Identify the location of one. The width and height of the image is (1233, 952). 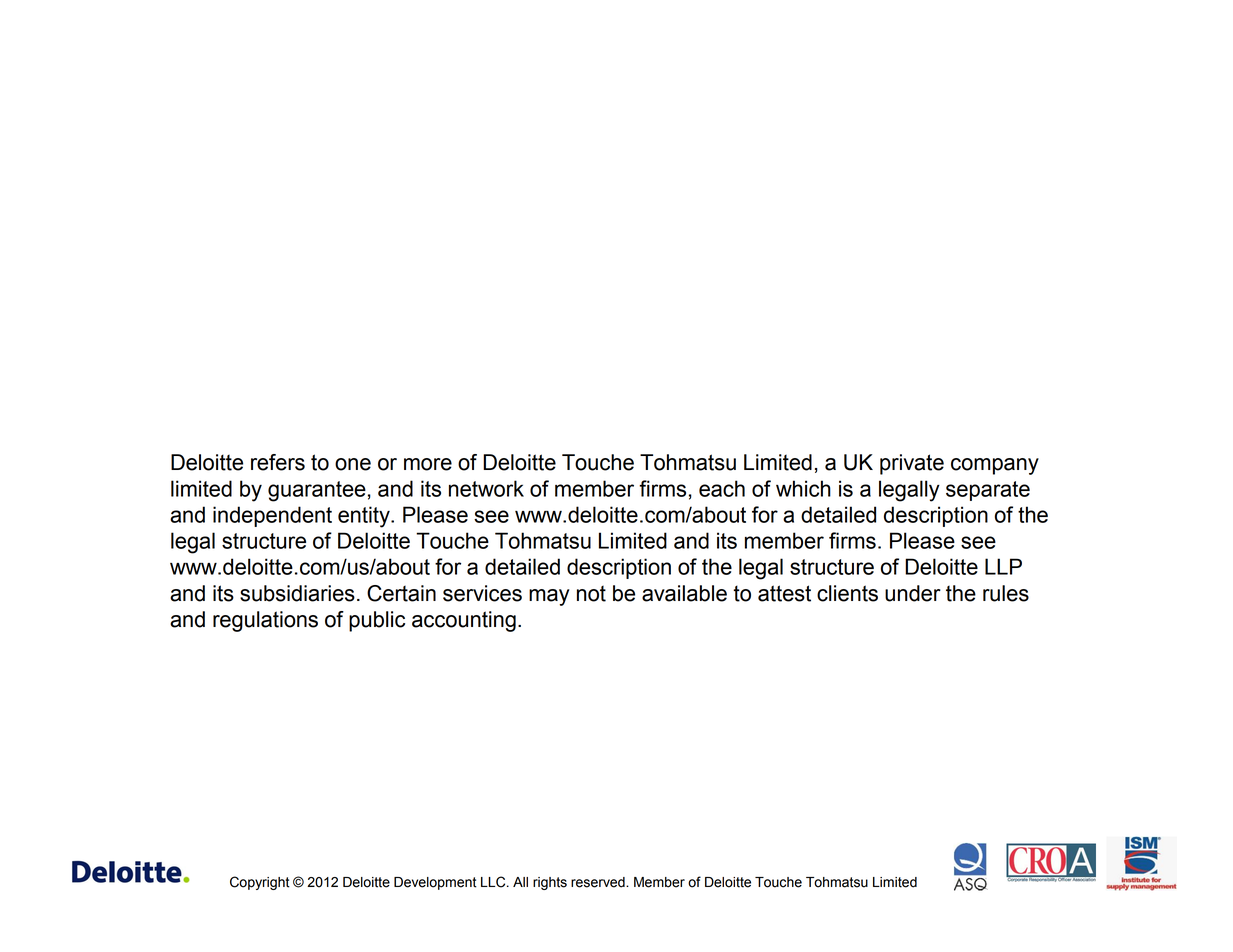
(353, 464).
